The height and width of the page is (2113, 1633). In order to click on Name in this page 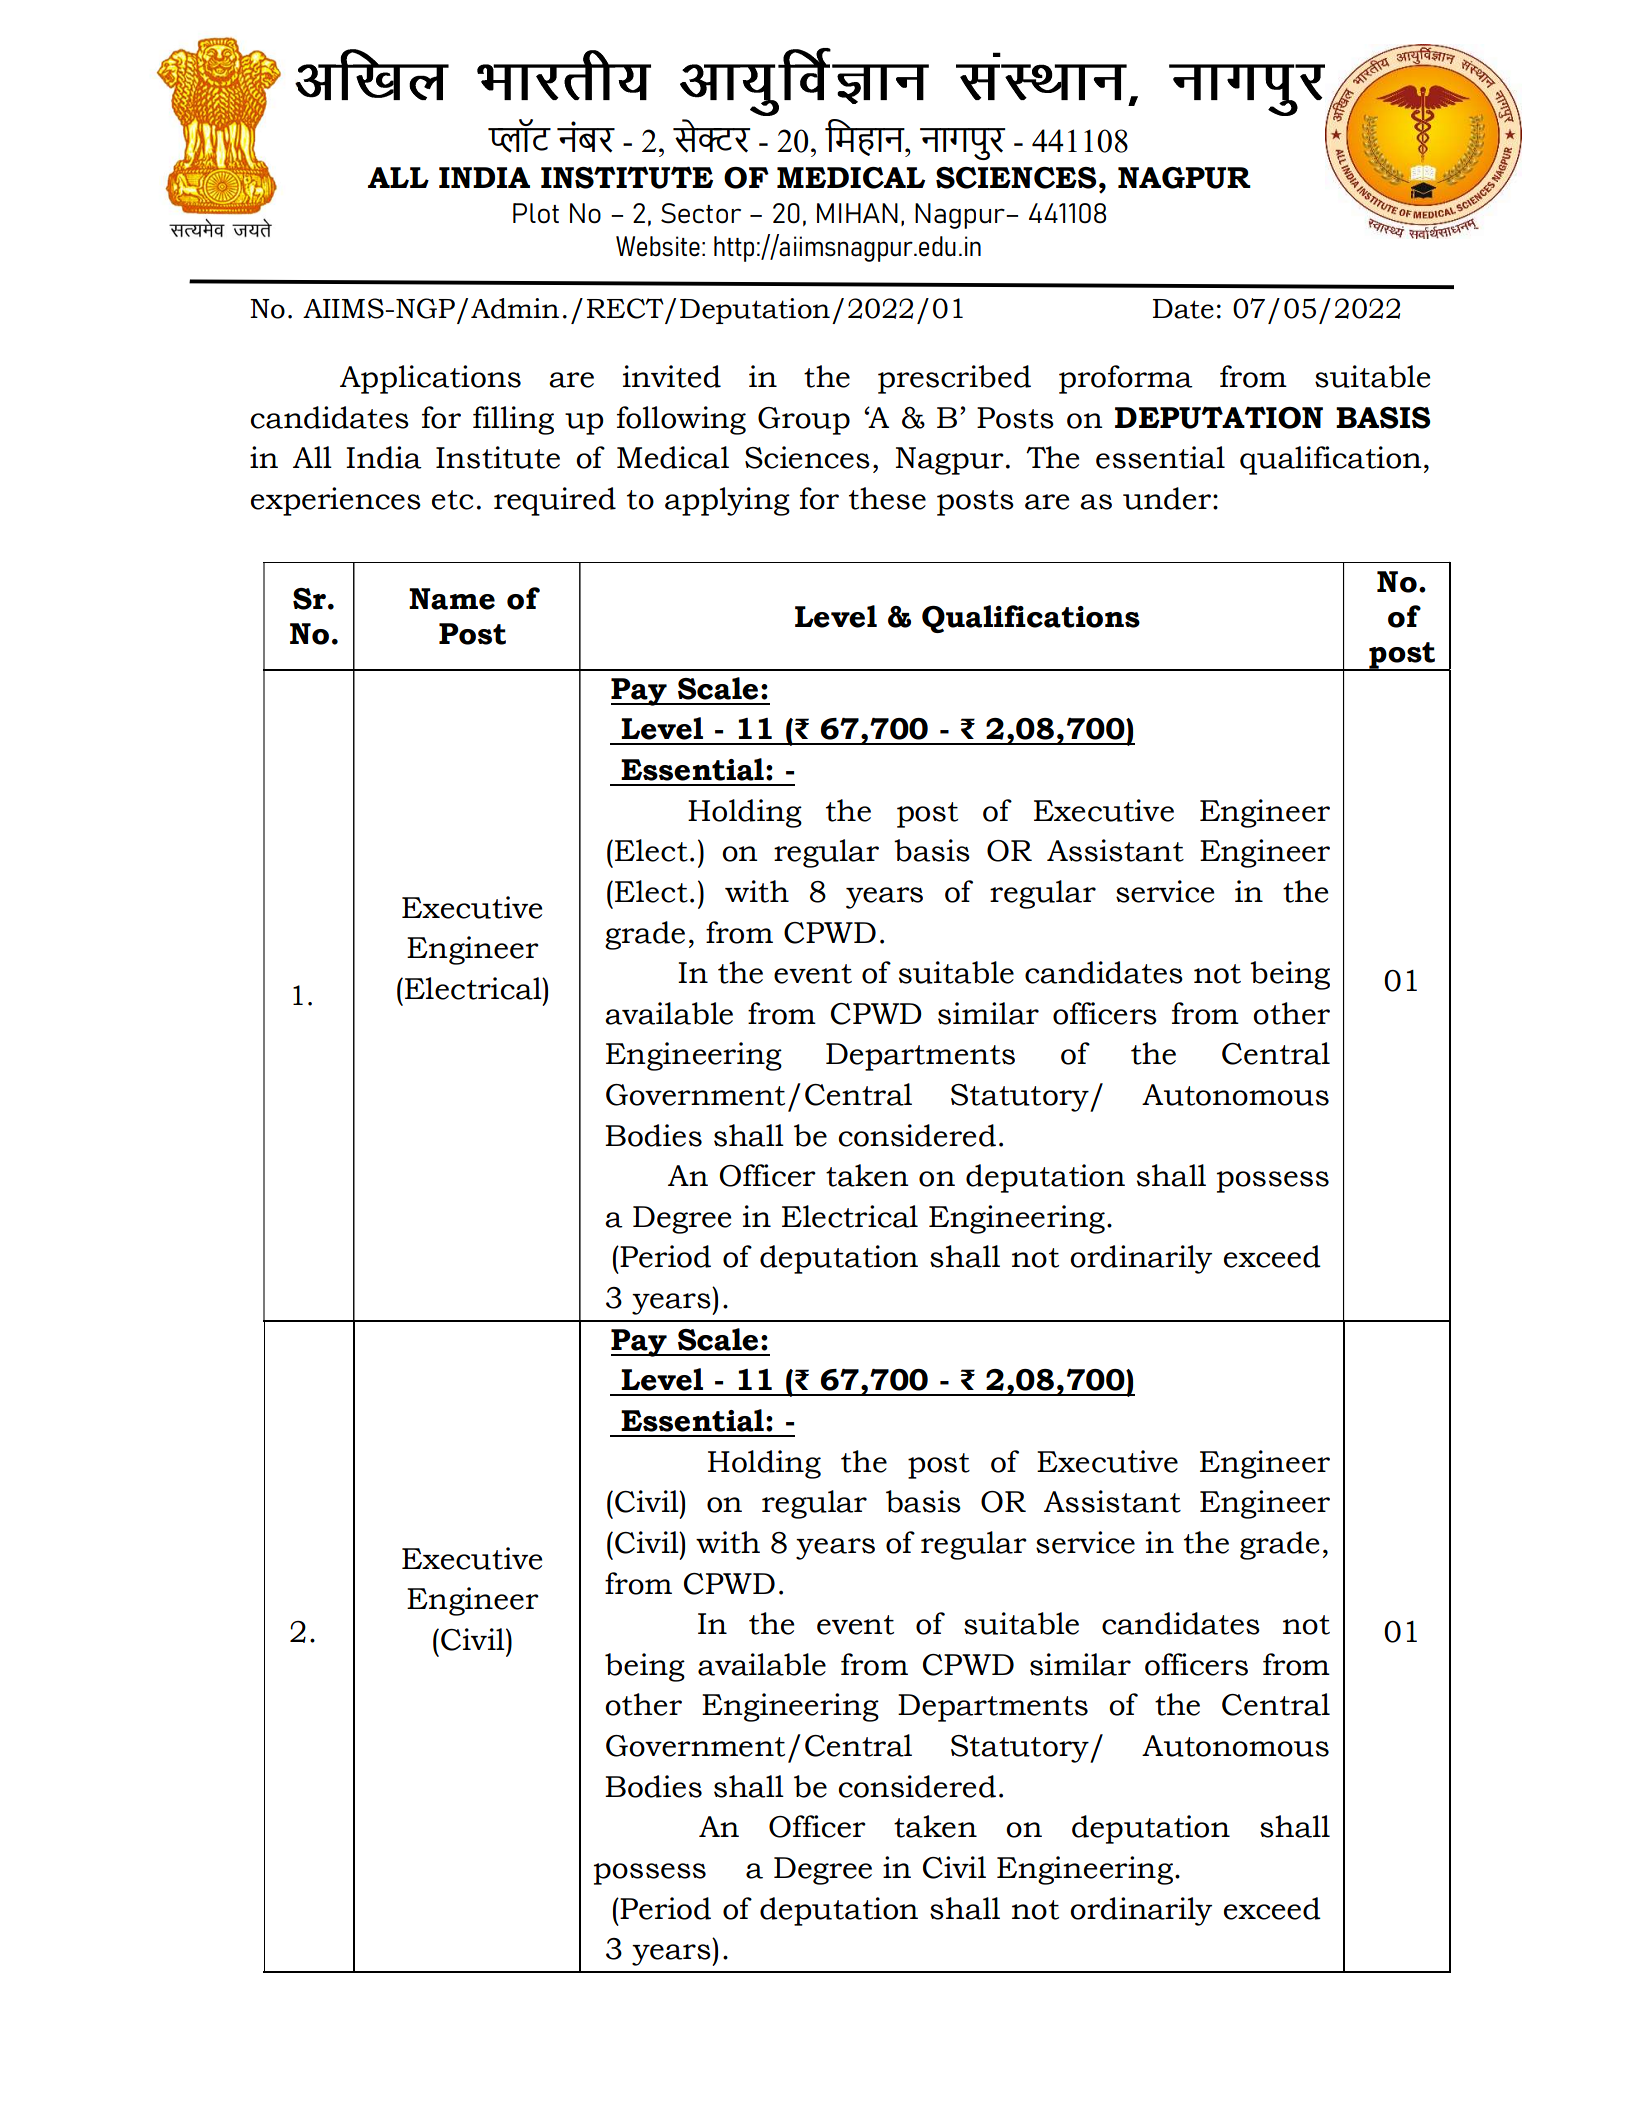, I will do `click(452, 599)`.
